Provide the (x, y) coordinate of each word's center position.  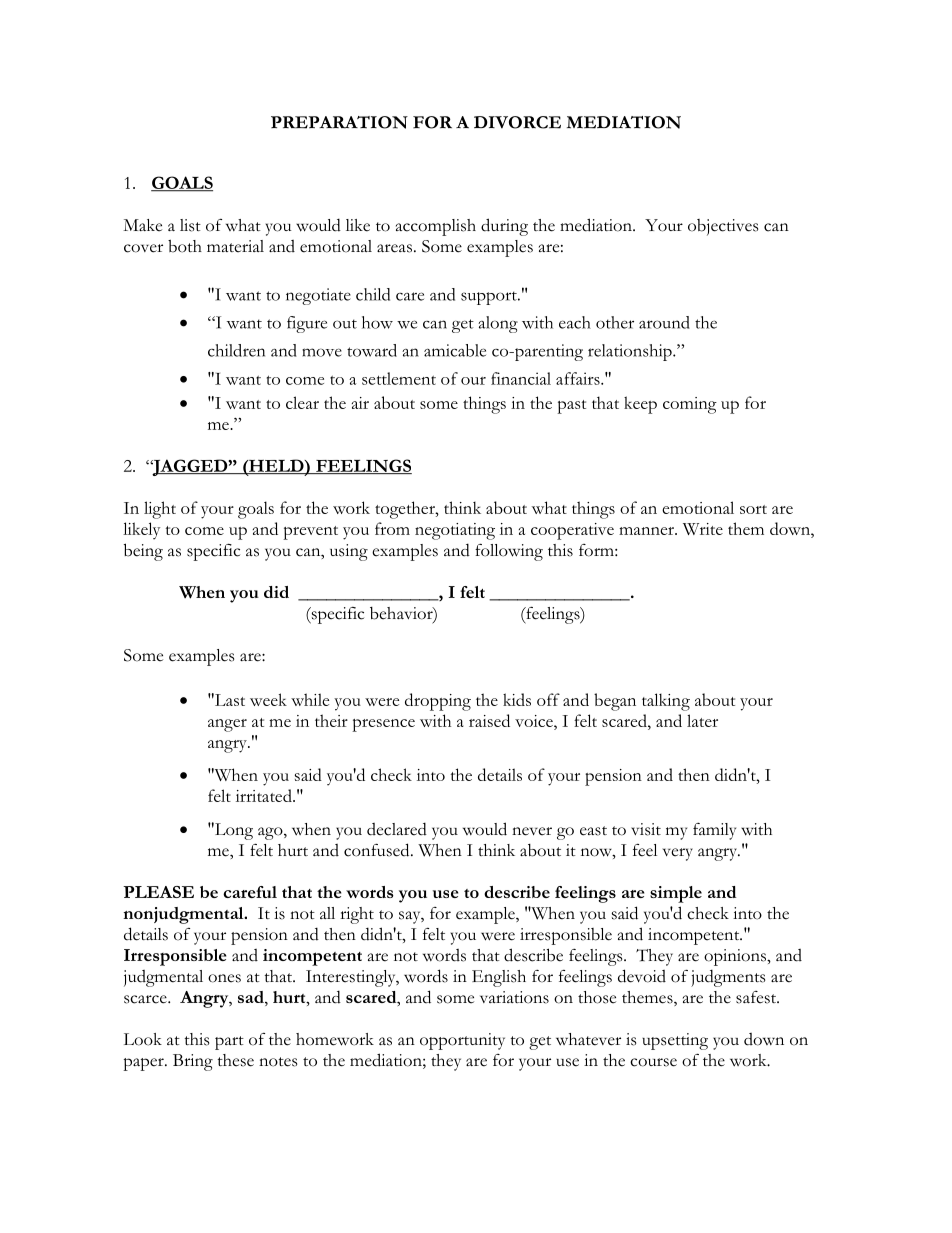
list (190, 225)
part (229, 1043)
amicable (455, 350)
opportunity (462, 1041)
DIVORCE (517, 122)
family (714, 831)
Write (703, 529)
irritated (265, 795)
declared (397, 829)
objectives (723, 227)
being (143, 552)
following (509, 552)
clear (302, 402)
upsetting (675, 1041)
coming (690, 405)
